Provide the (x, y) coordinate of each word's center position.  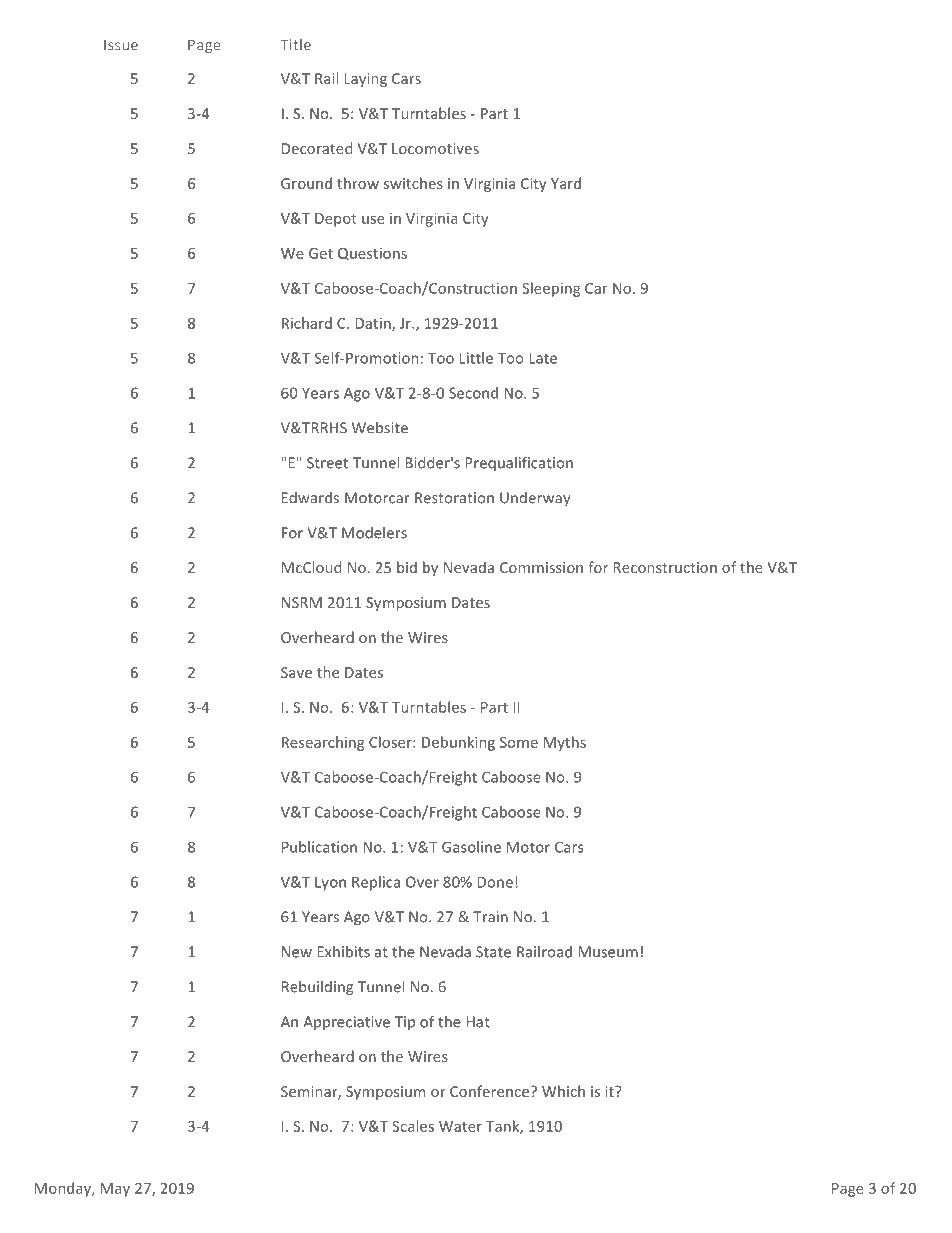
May (115, 1190)
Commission (541, 567)
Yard (566, 183)
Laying (365, 80)
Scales (413, 1126)
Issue (121, 45)
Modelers (374, 533)
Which (563, 1091)
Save (296, 672)
